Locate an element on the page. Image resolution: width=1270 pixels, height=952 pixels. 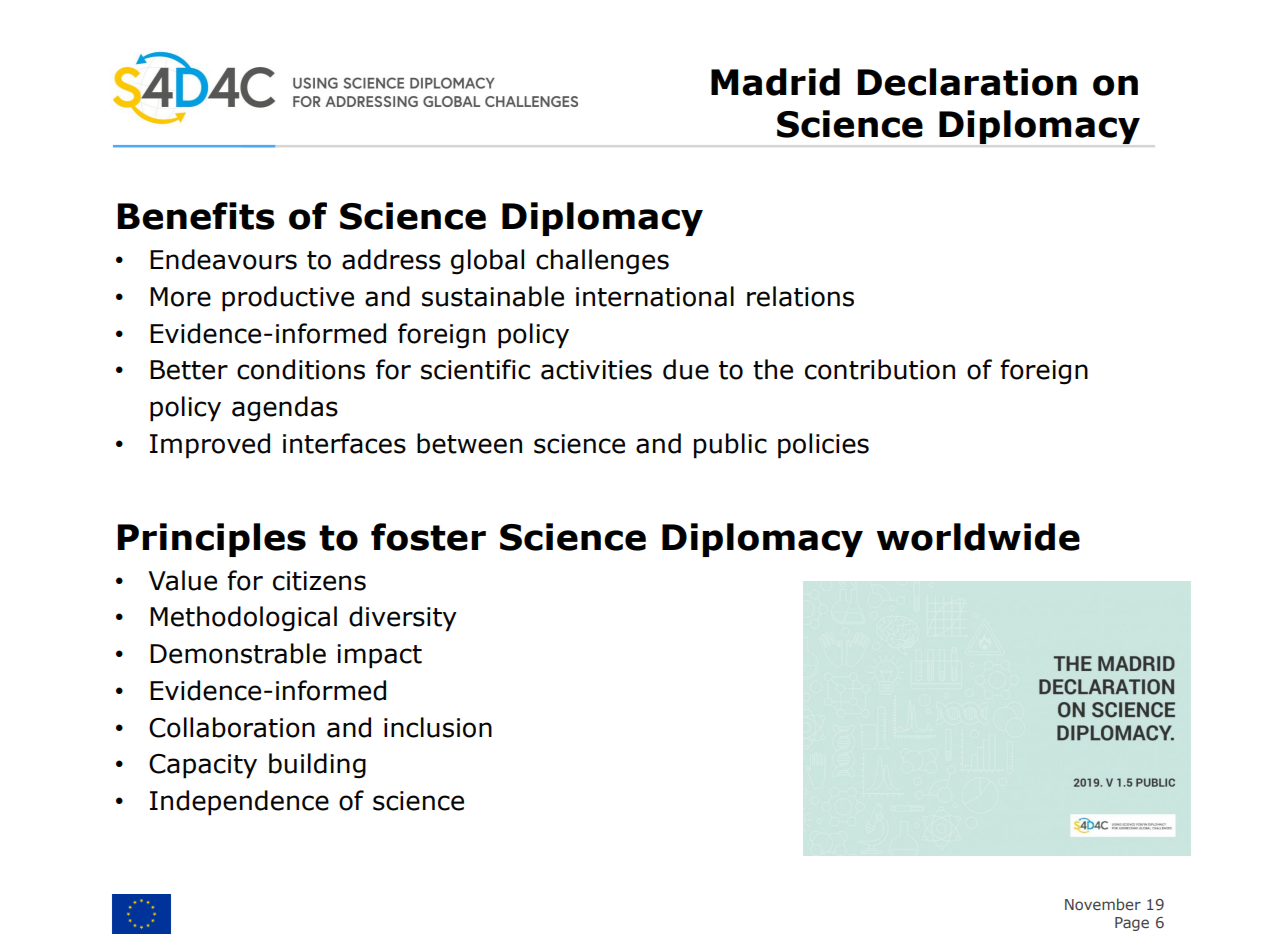
building is located at coordinates (317, 766).
